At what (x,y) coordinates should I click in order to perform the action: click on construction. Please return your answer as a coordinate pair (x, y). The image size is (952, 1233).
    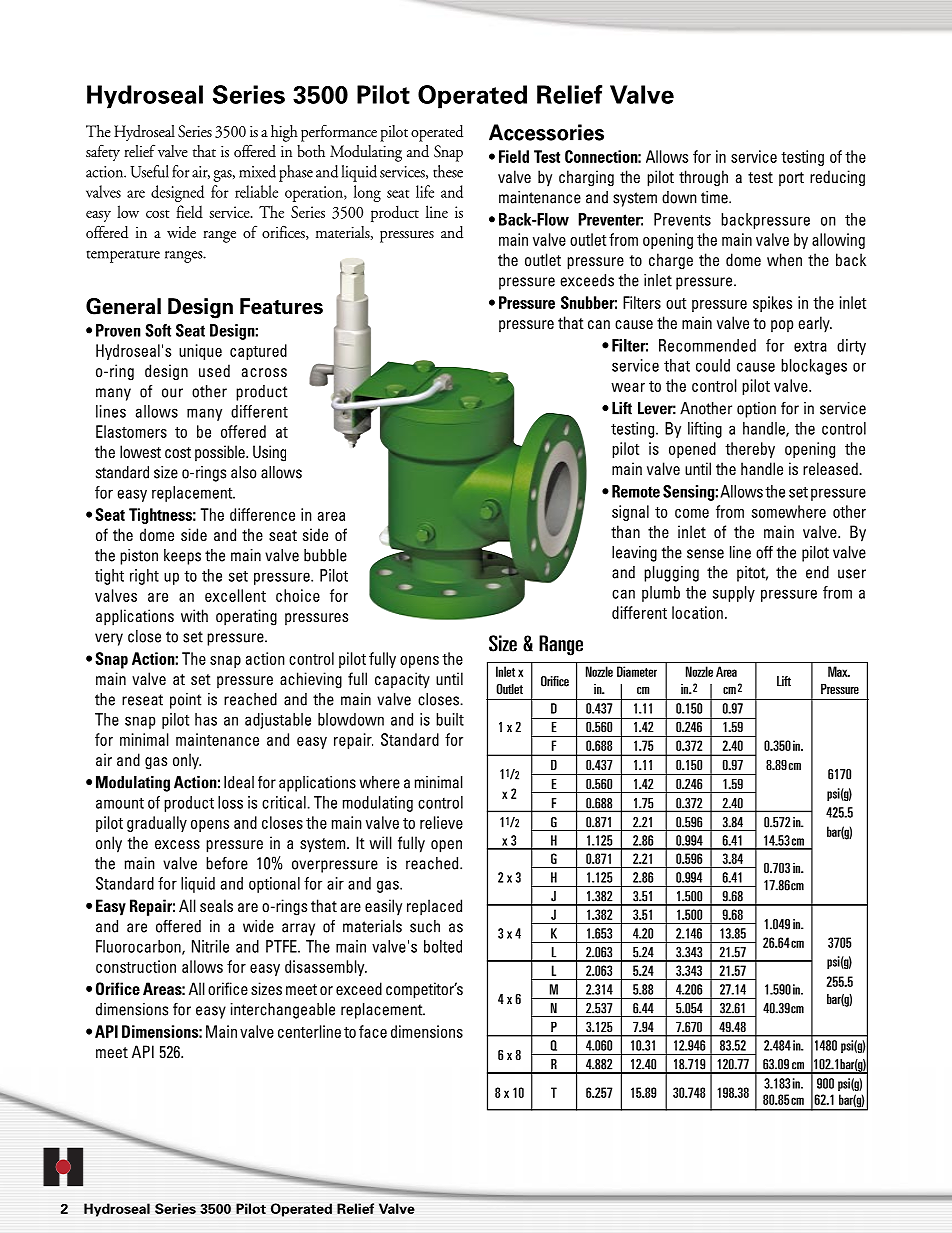
    Looking at the image, I should click on (136, 966).
